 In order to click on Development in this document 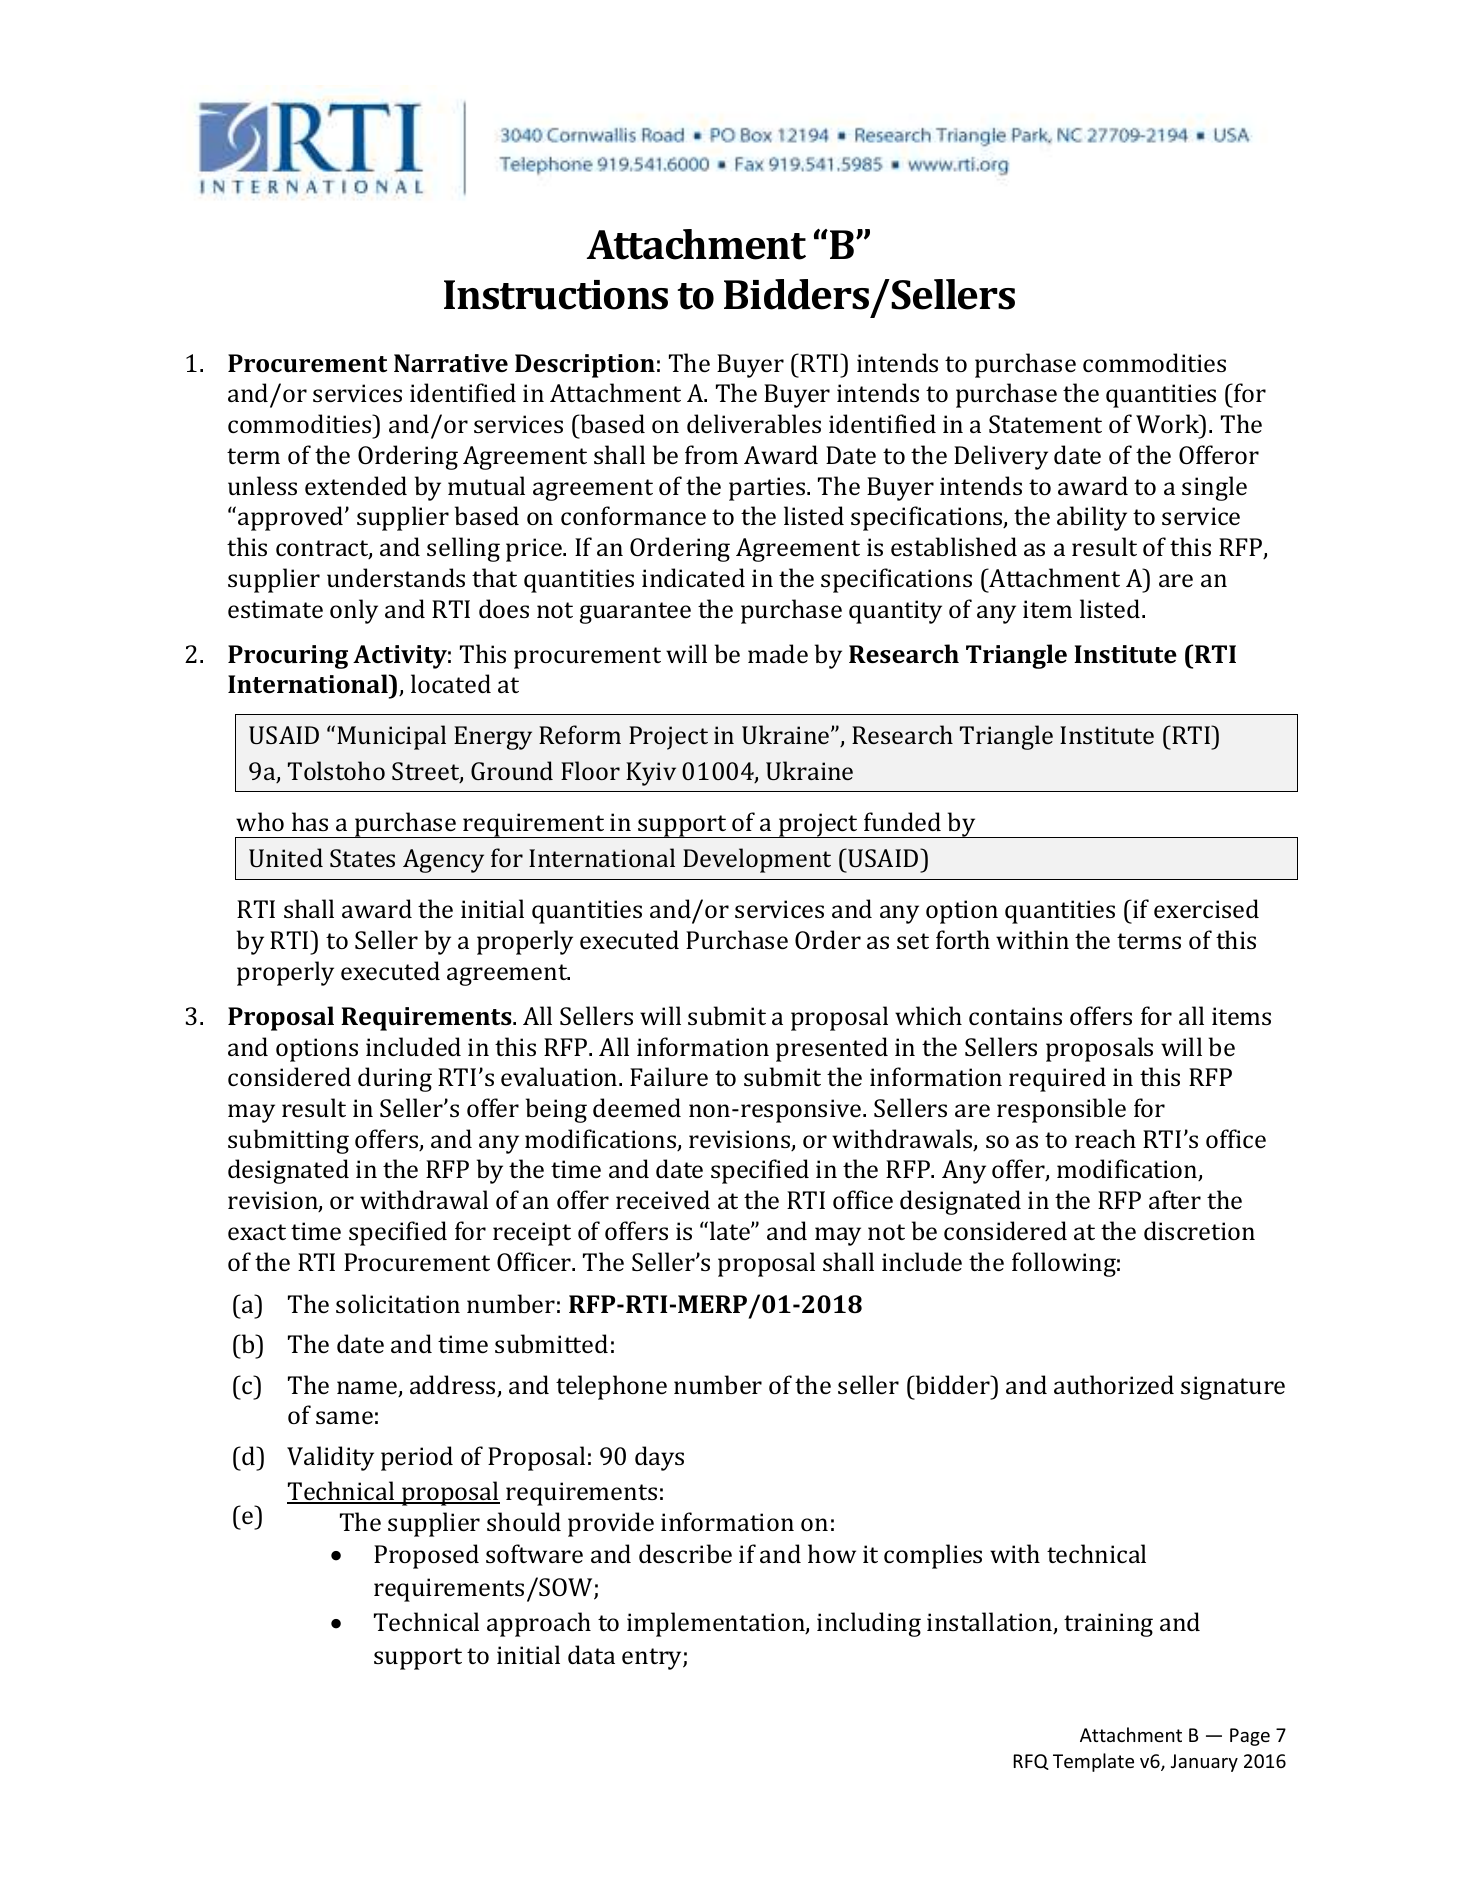, I will do `click(757, 860)`.
